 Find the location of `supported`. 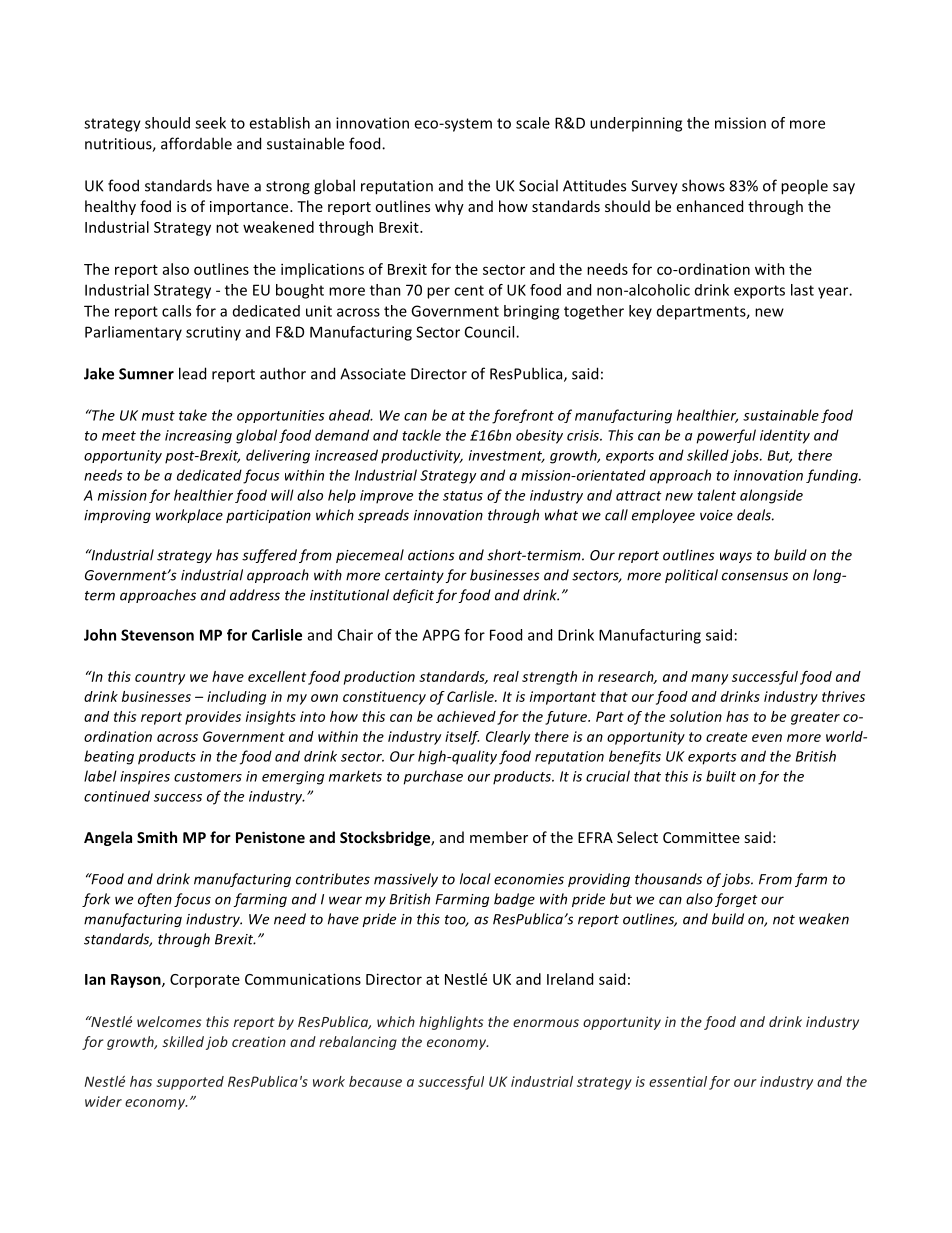

supported is located at coordinates (190, 1083).
